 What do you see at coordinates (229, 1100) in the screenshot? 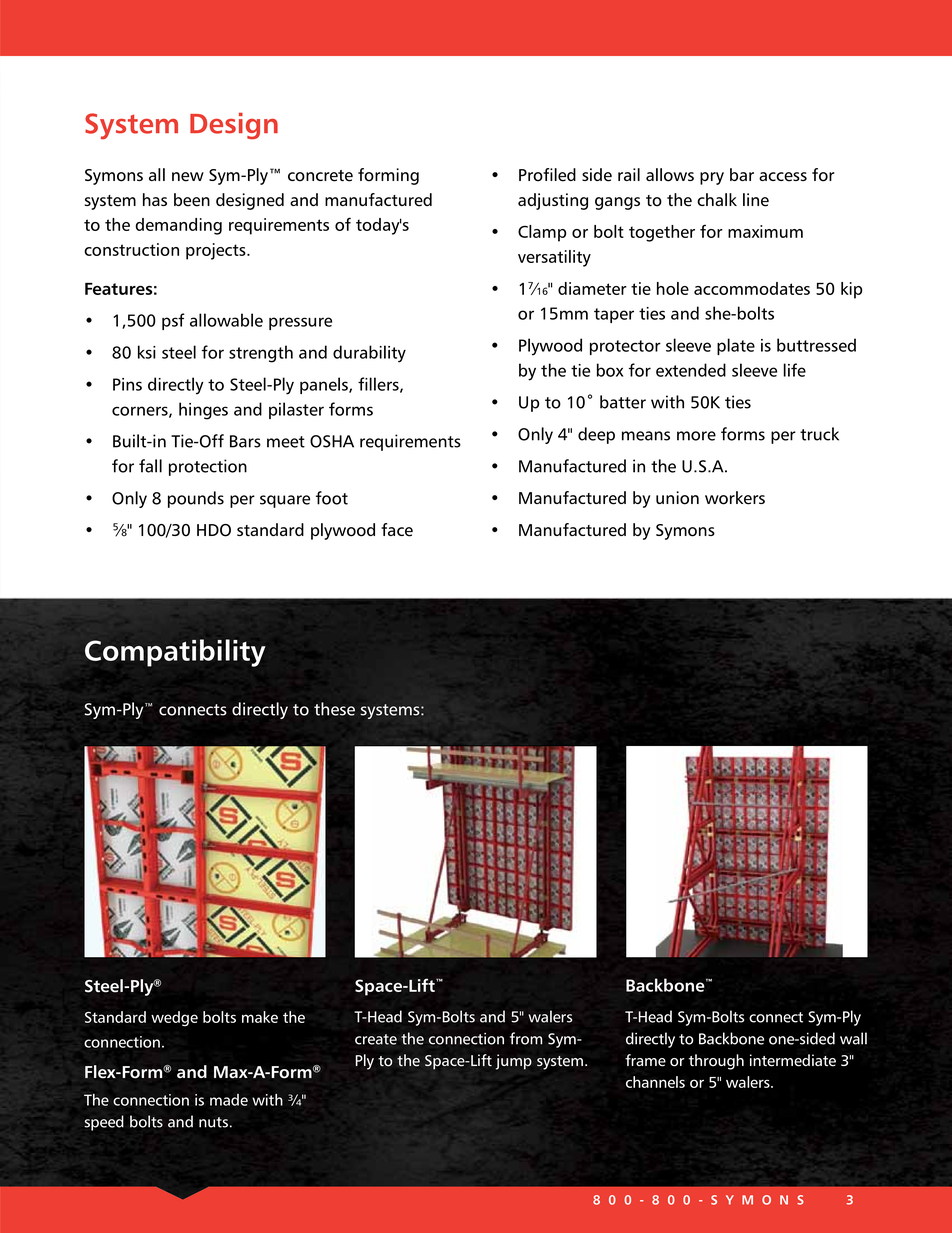
I see `made` at bounding box center [229, 1100].
